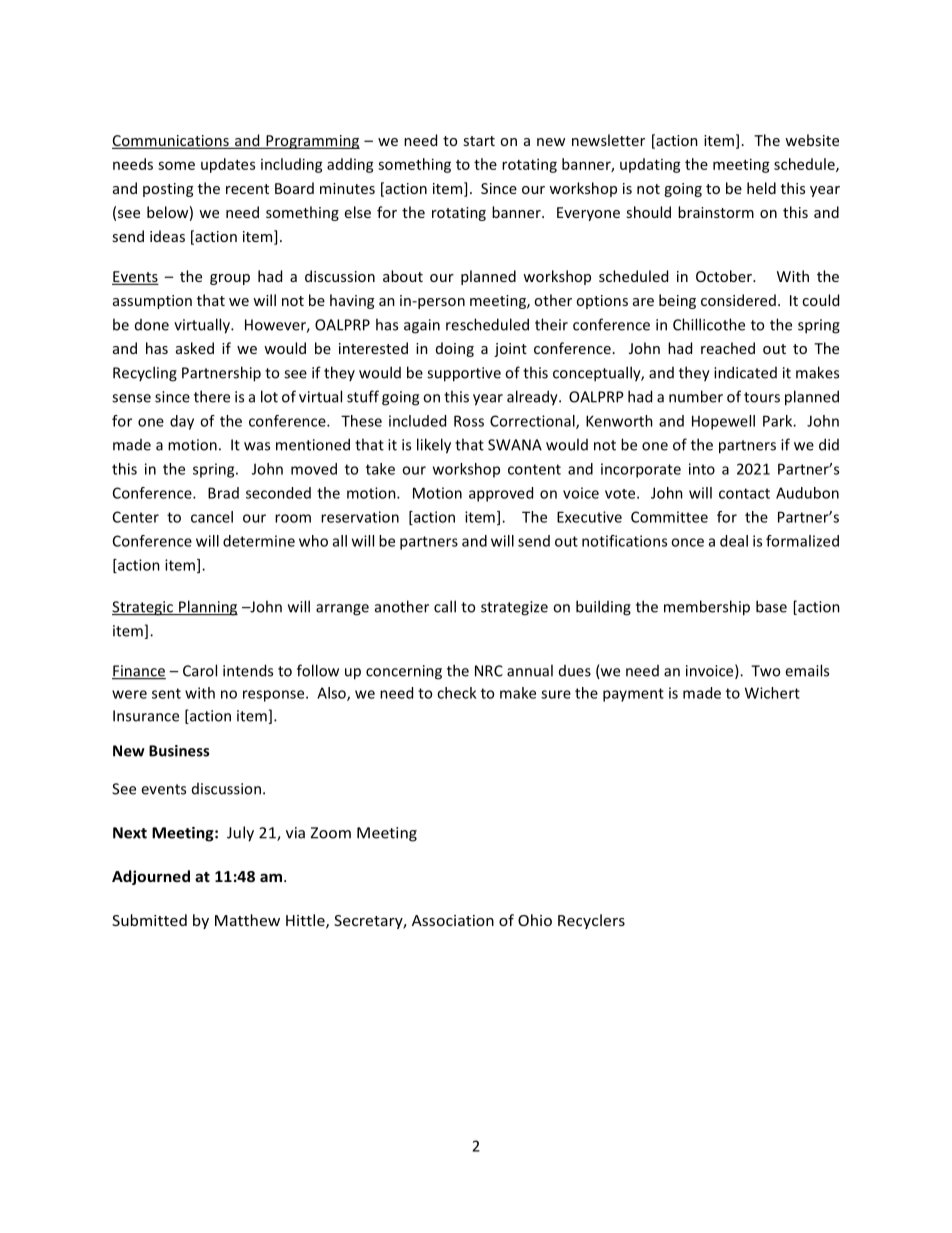 The height and width of the screenshot is (1233, 952). I want to click on Carol, so click(200, 670).
